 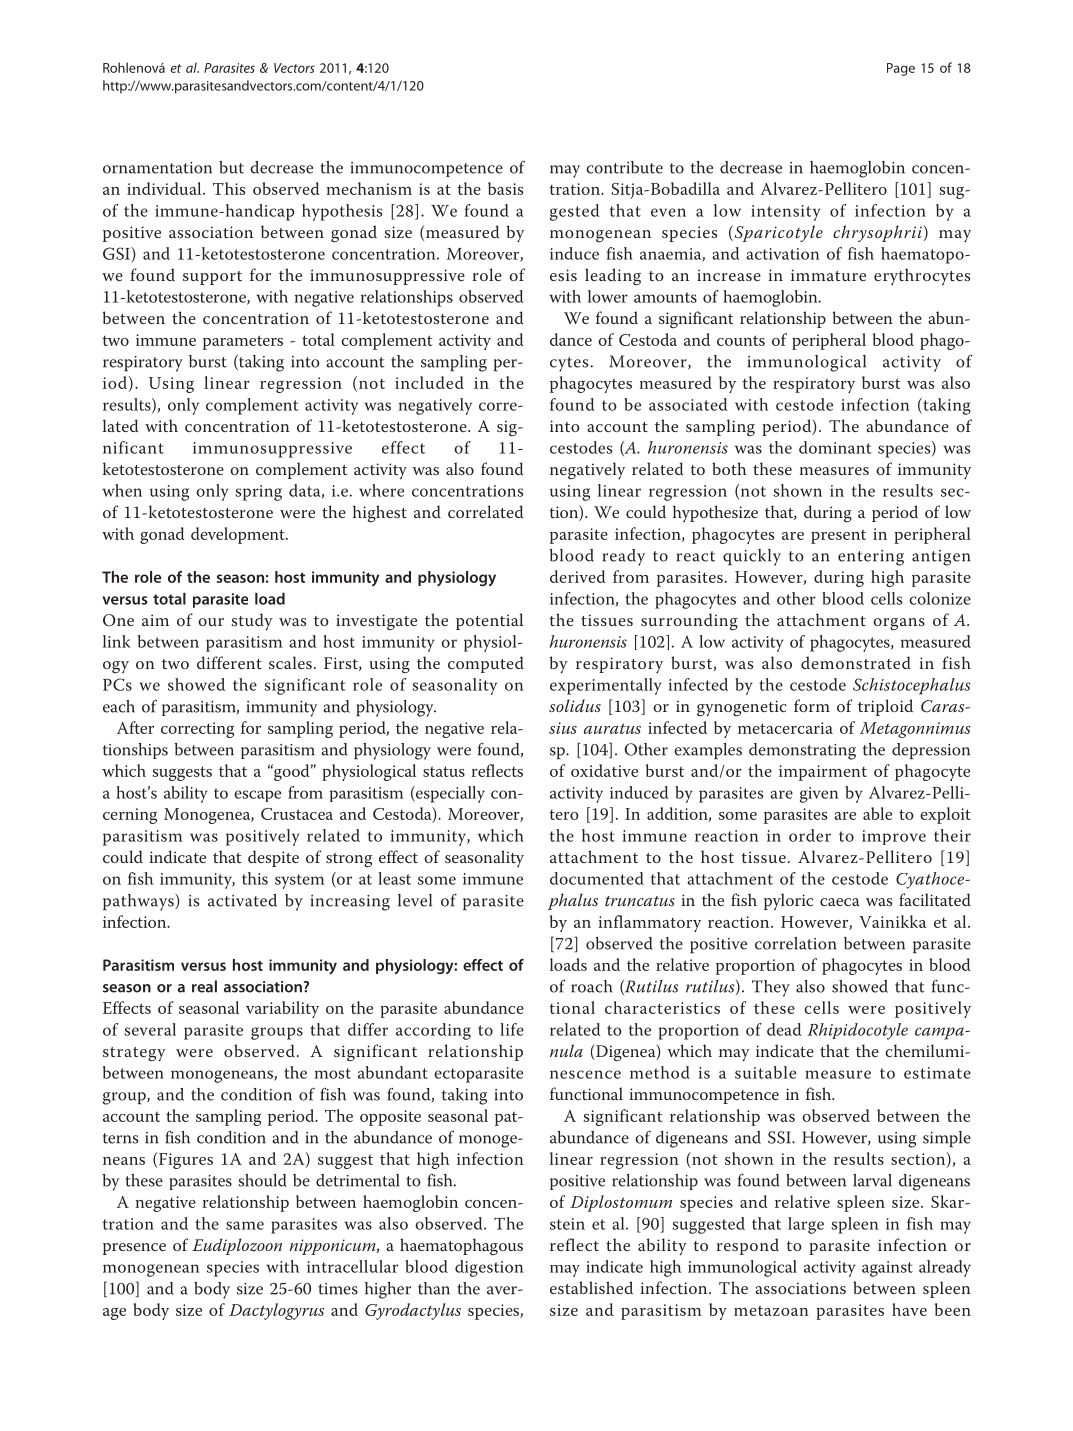 I want to click on Page, so click(x=901, y=69).
